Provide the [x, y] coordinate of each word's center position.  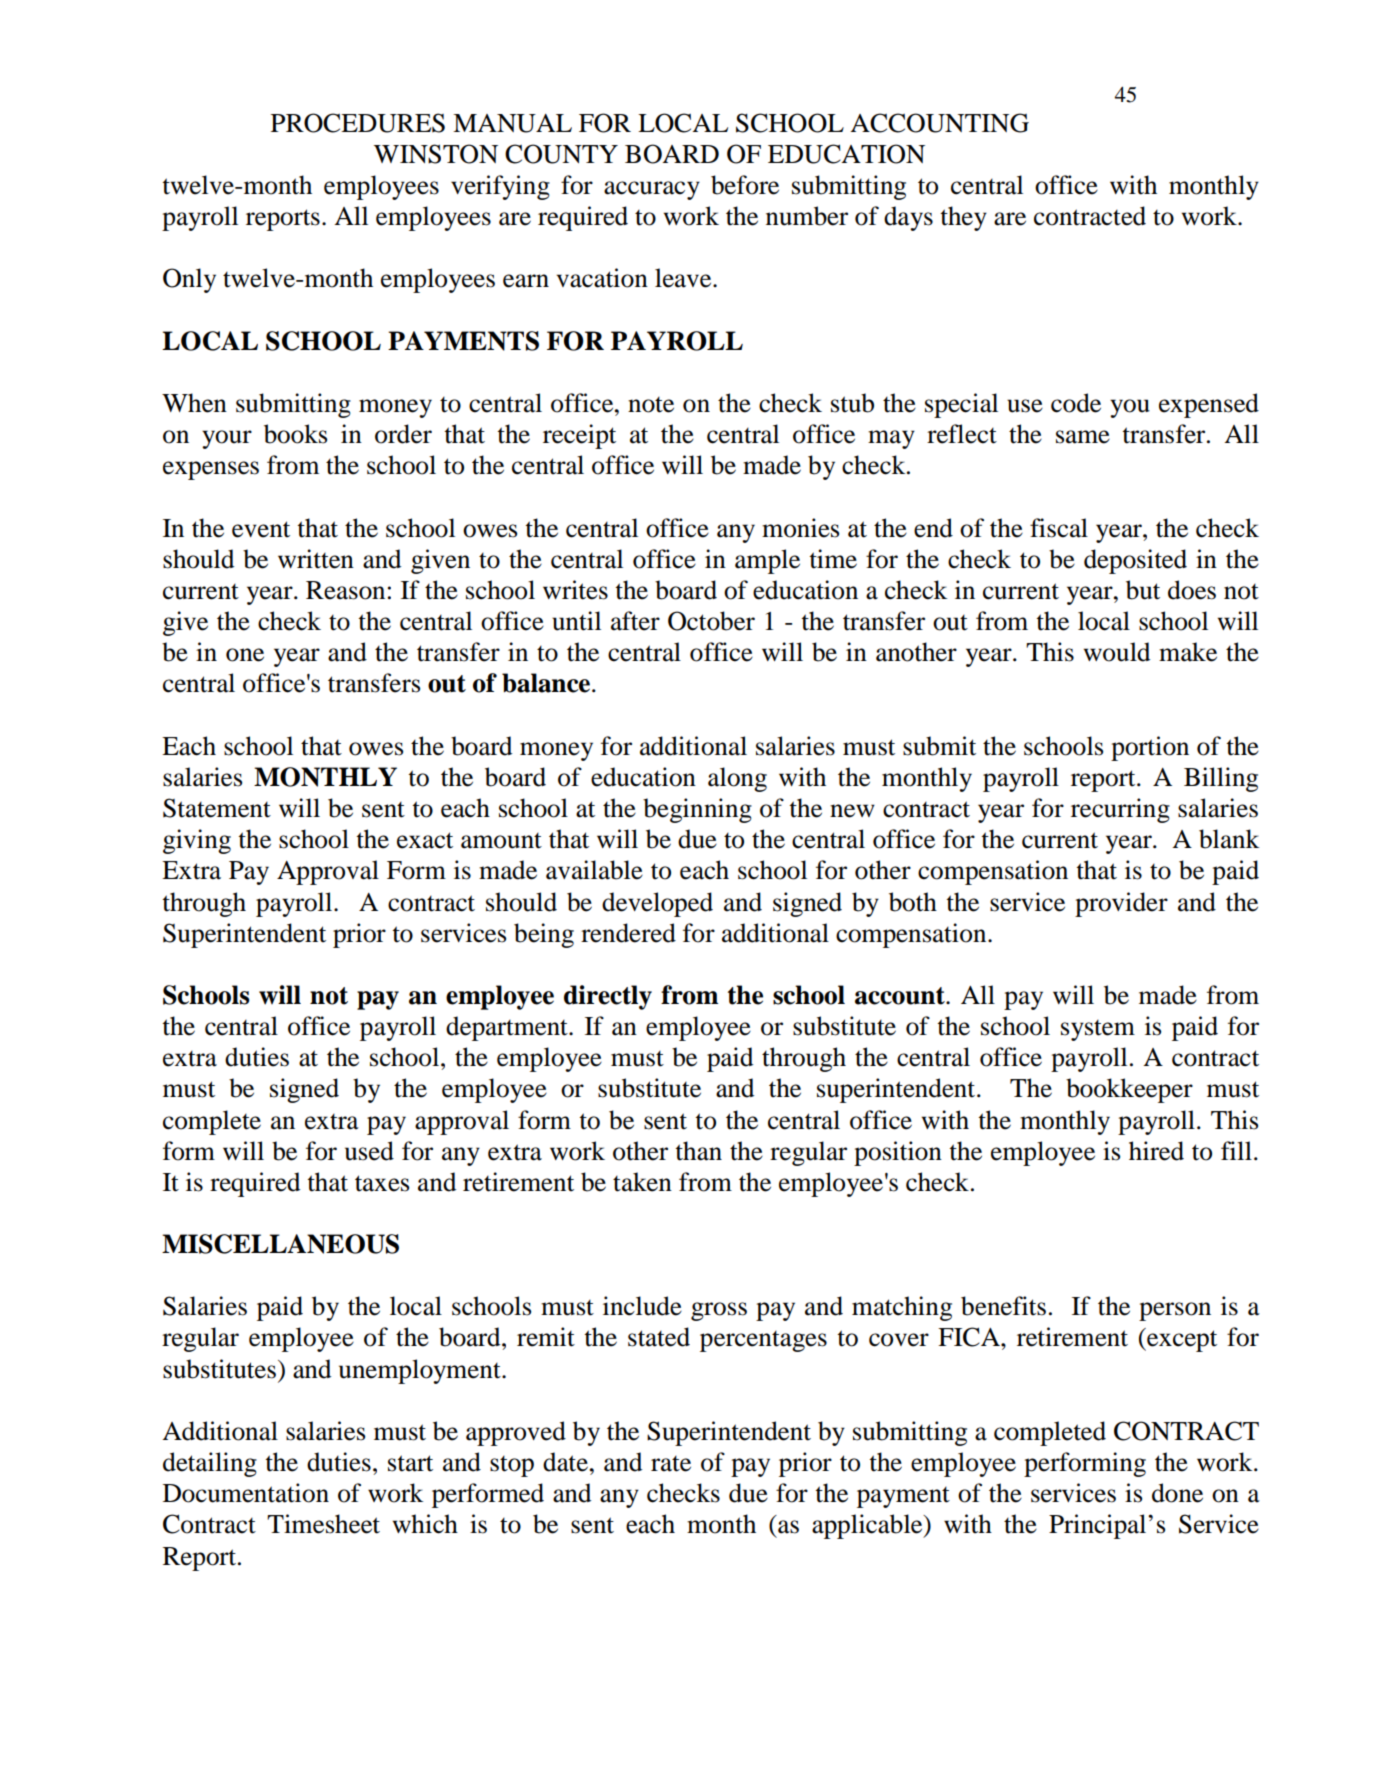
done [1177, 1493]
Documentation [246, 1493]
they [963, 218]
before [745, 185]
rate [671, 1464]
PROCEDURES [358, 123]
